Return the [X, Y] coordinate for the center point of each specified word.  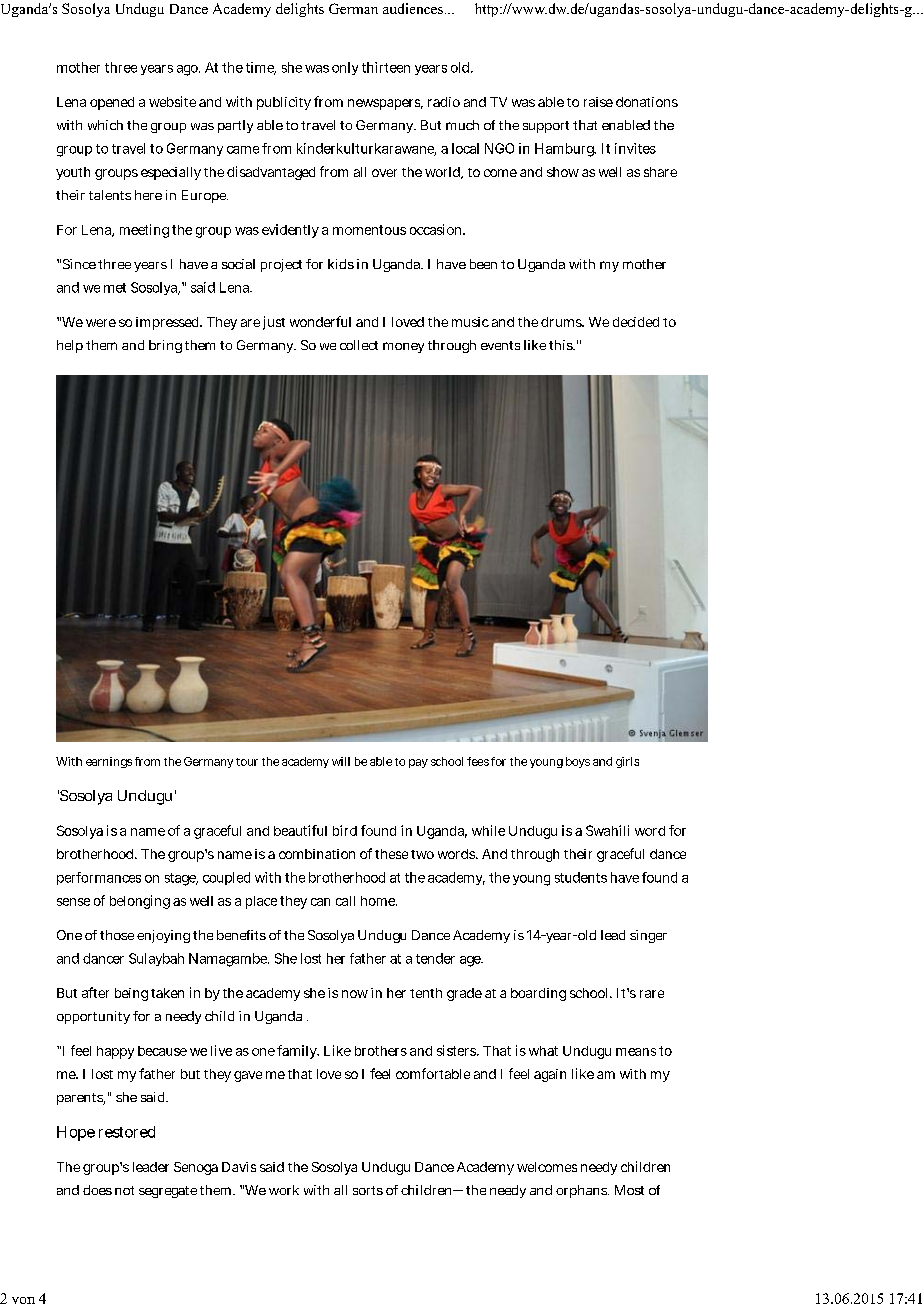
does [97, 1190]
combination [317, 854]
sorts [368, 1190]
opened [112, 103]
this [562, 345]
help [70, 346]
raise [598, 102]
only [345, 68]
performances [99, 878]
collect [359, 345]
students [581, 877]
